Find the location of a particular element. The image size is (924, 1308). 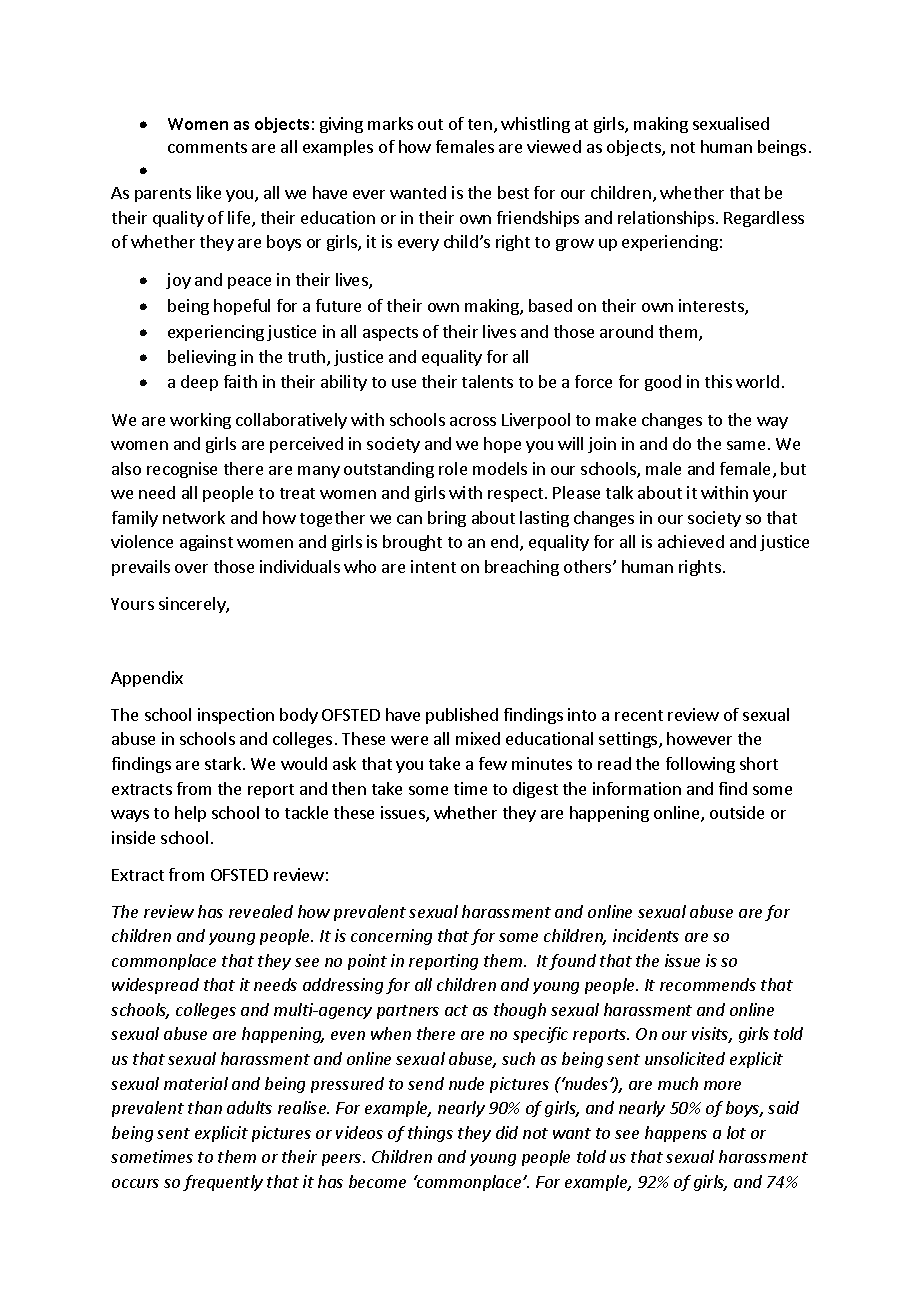

published is located at coordinates (462, 716).
